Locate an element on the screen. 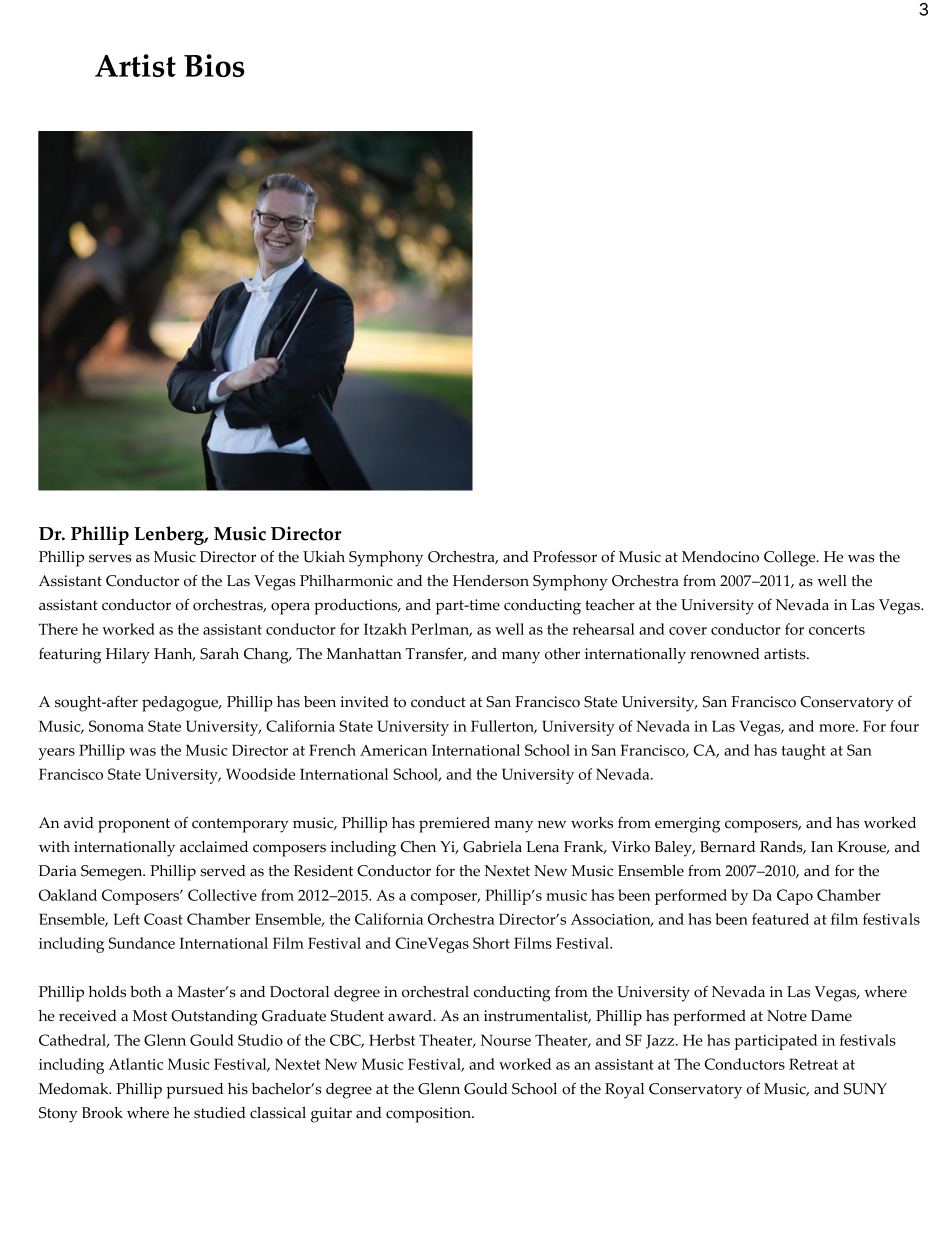 The image size is (952, 1233). serves is located at coordinates (110, 558).
